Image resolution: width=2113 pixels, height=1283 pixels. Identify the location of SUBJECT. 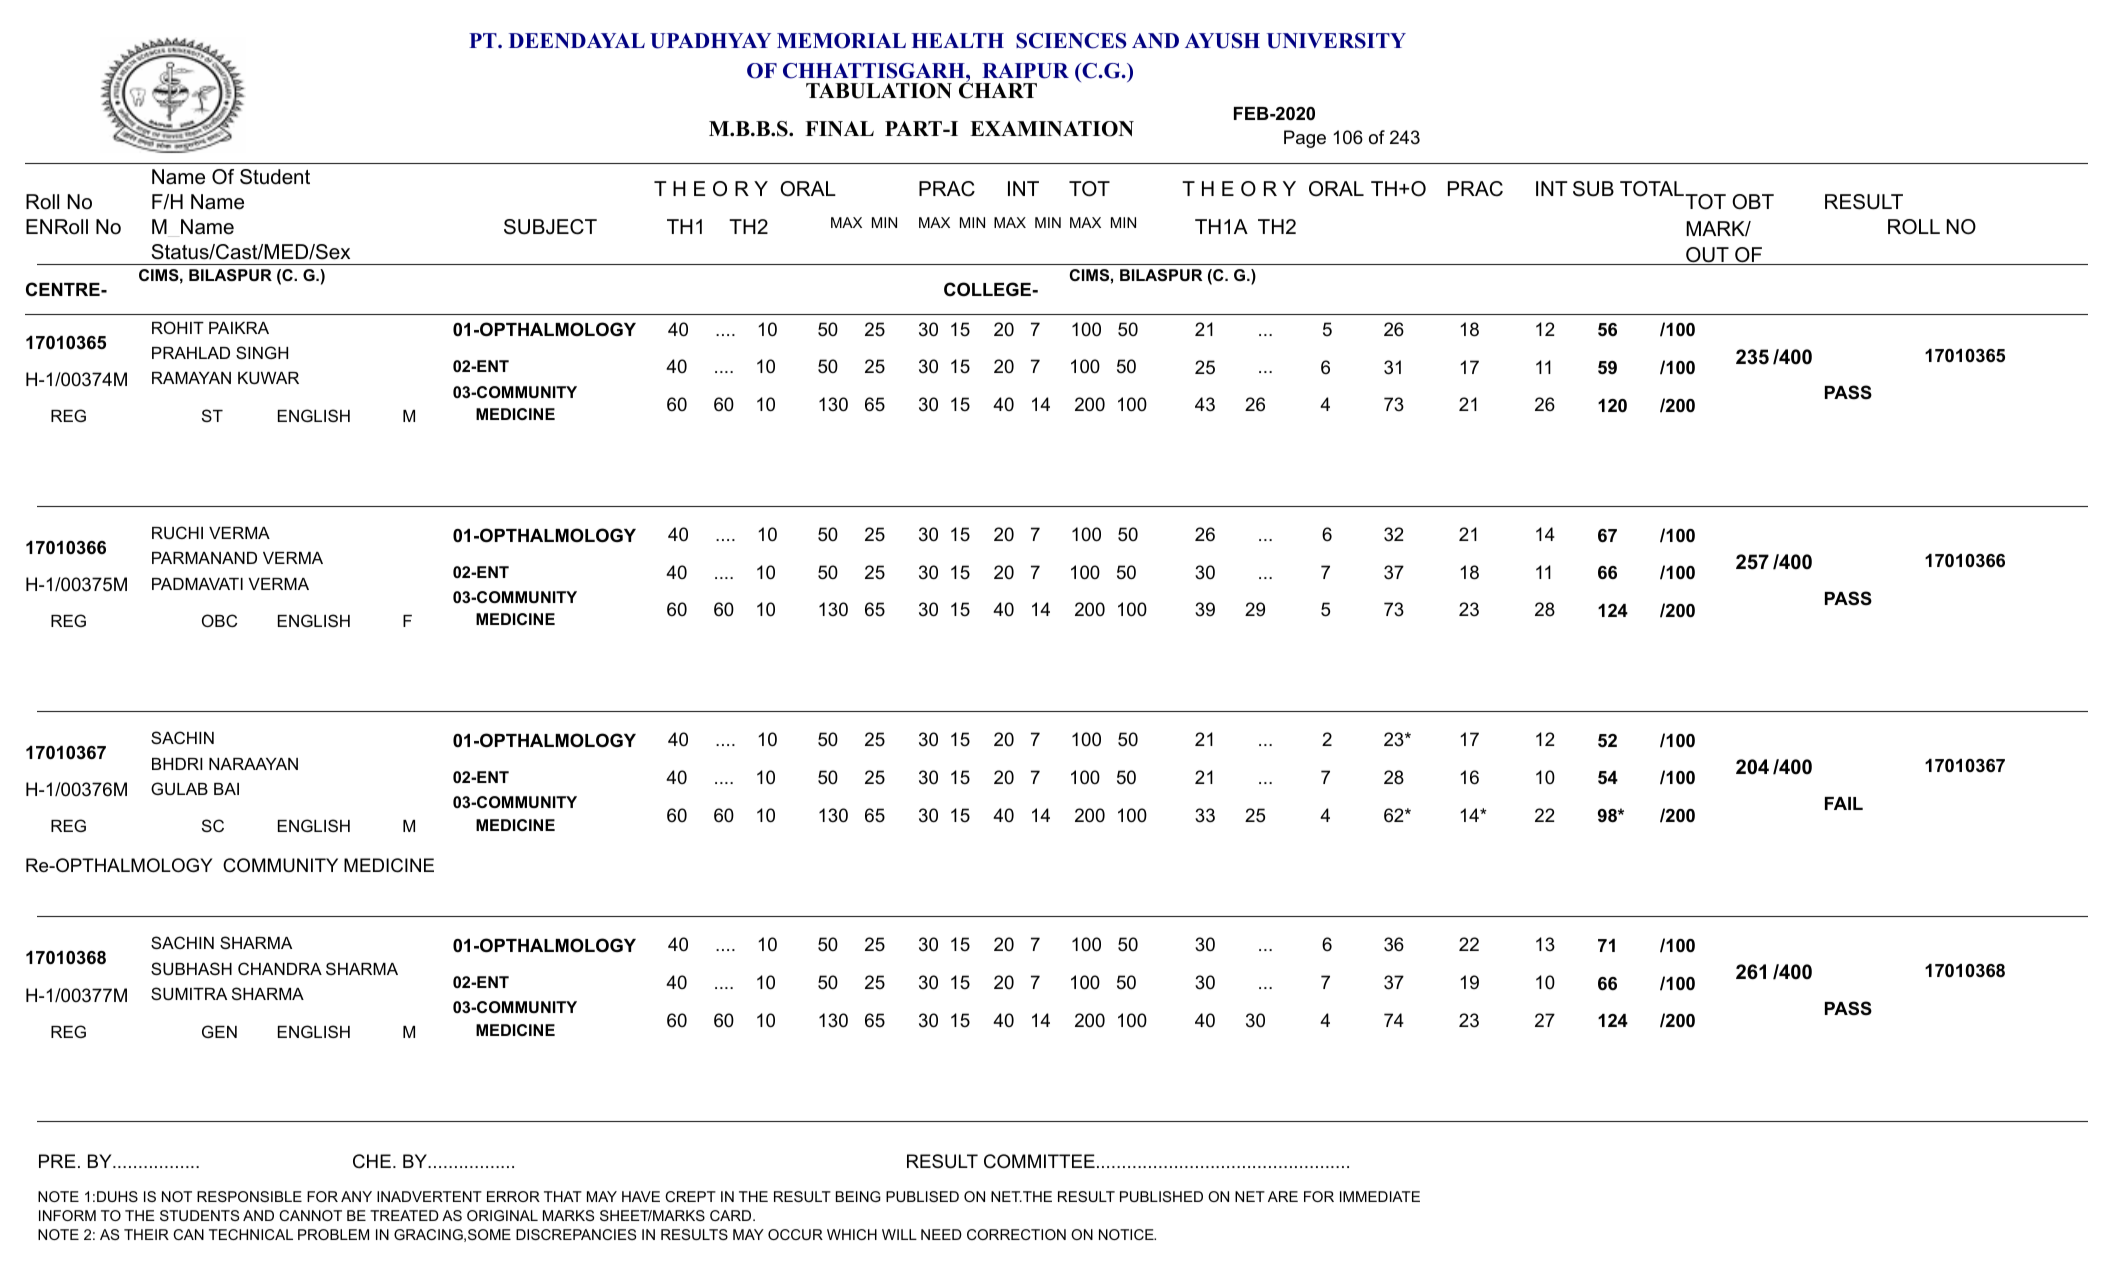
(550, 227).
